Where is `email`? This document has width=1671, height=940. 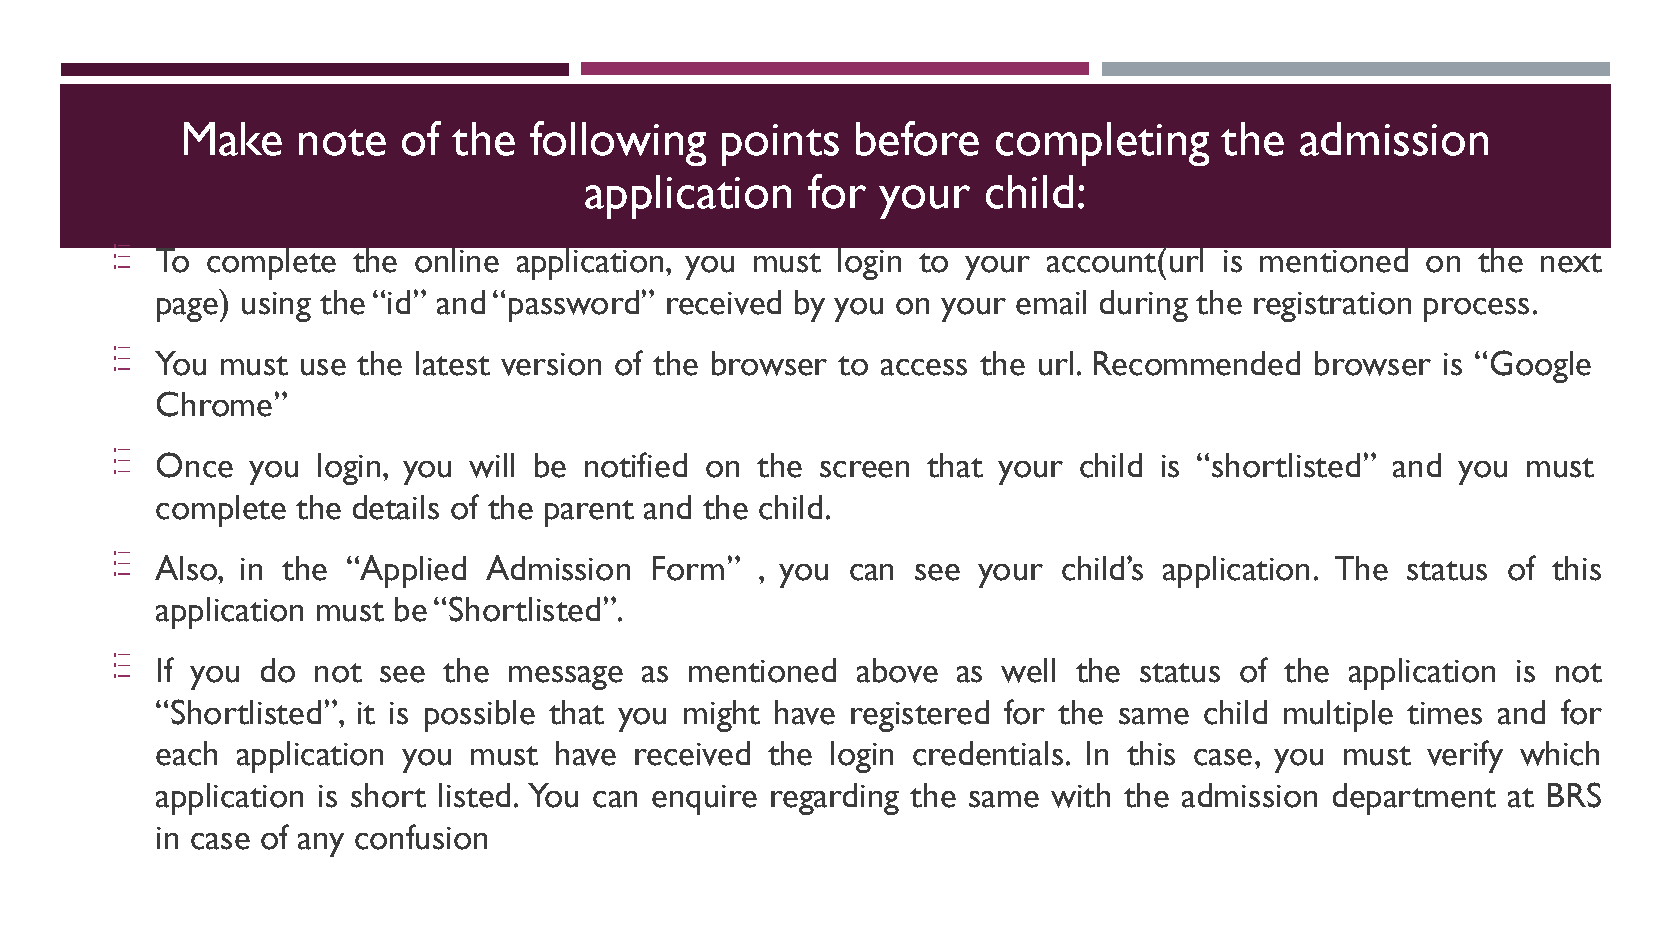
email is located at coordinates (1051, 302).
